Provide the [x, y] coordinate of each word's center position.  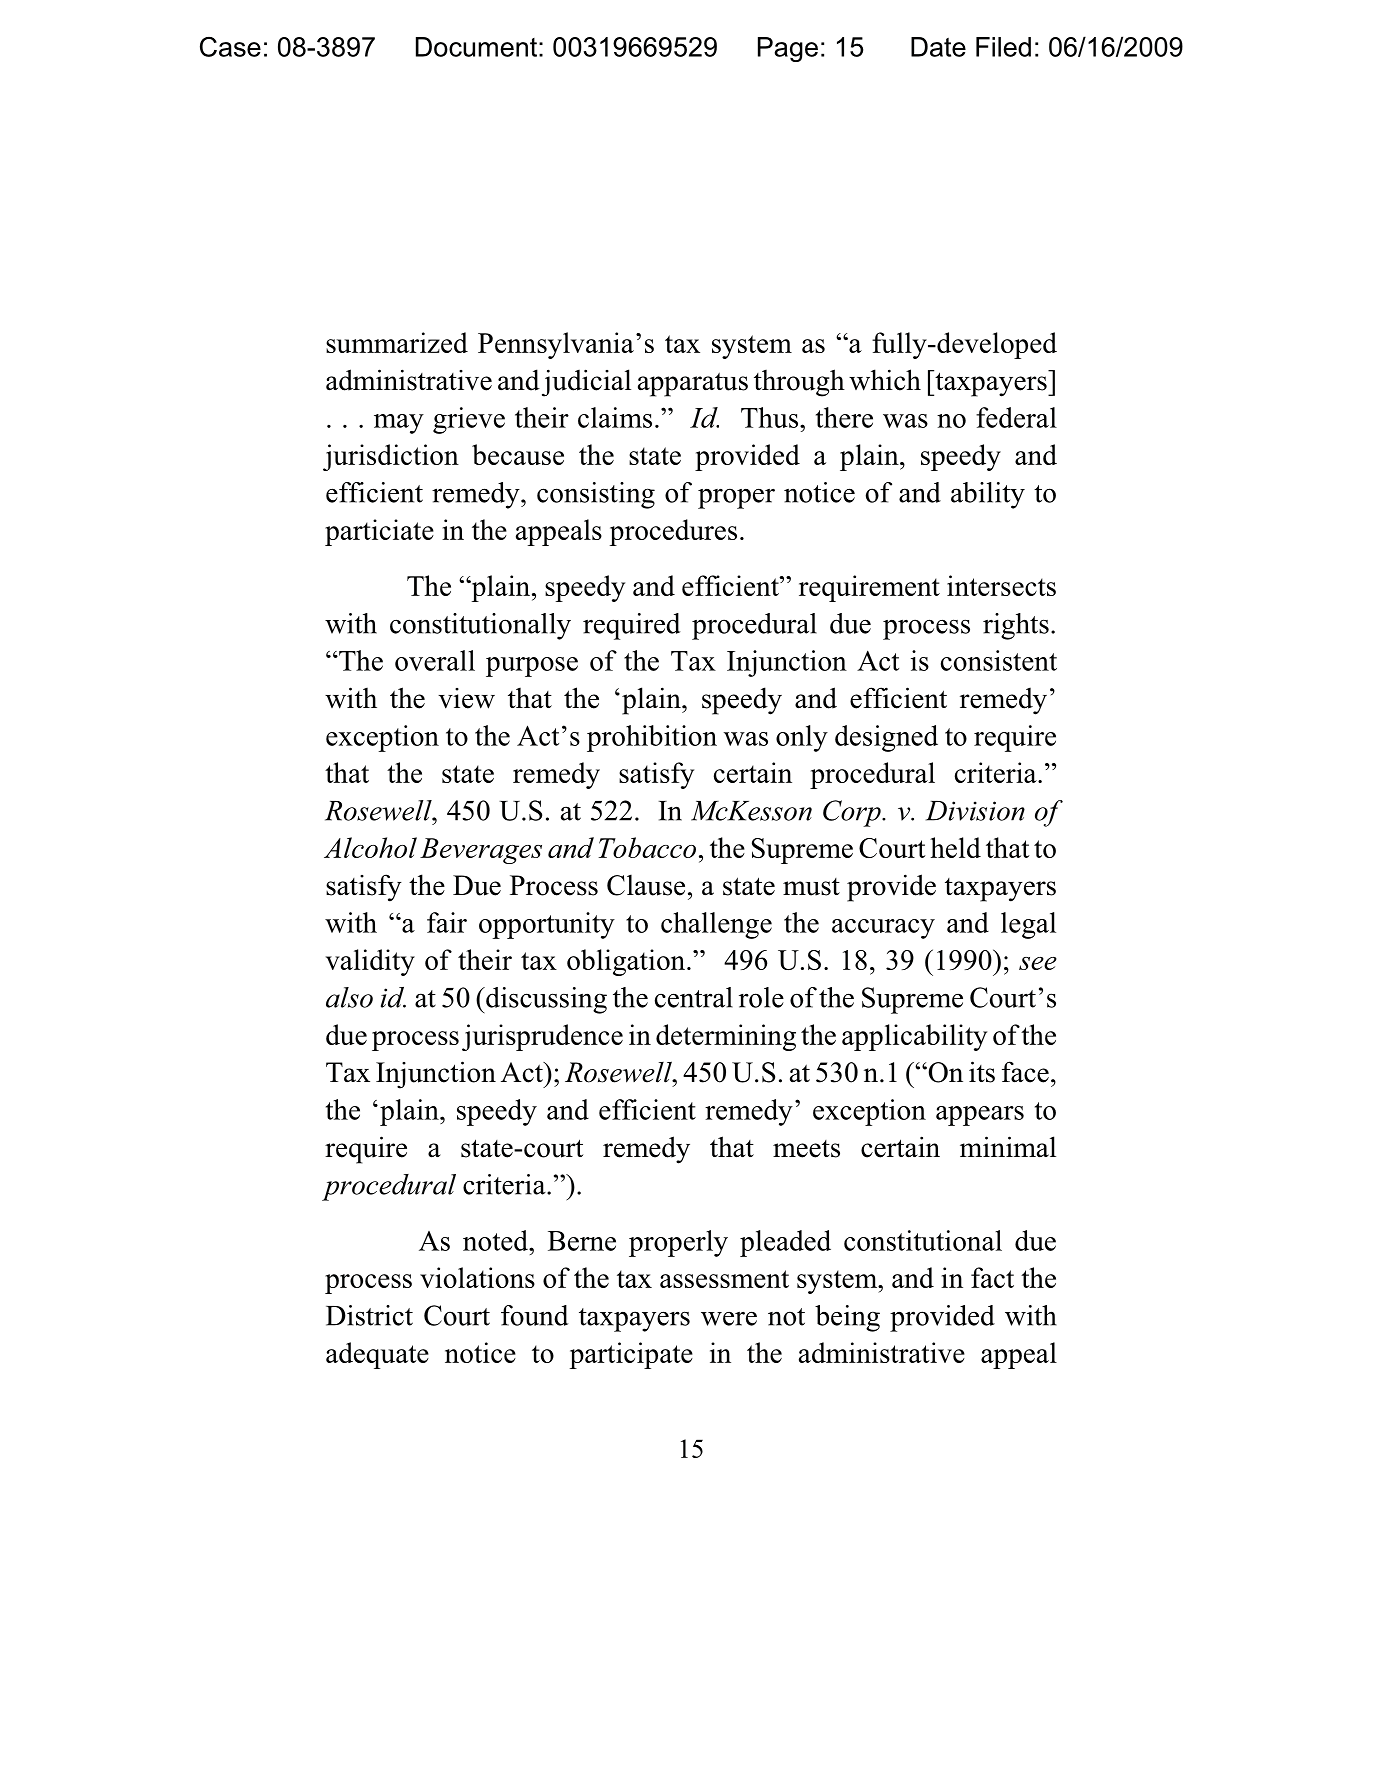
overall [435, 660]
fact [992, 1277]
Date [938, 47]
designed [886, 738]
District [369, 1315]
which [885, 380]
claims [615, 417]
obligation [627, 962]
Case [230, 47]
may [399, 424]
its [982, 1072]
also [349, 997]
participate [631, 1355]
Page [788, 49]
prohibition [652, 738]
